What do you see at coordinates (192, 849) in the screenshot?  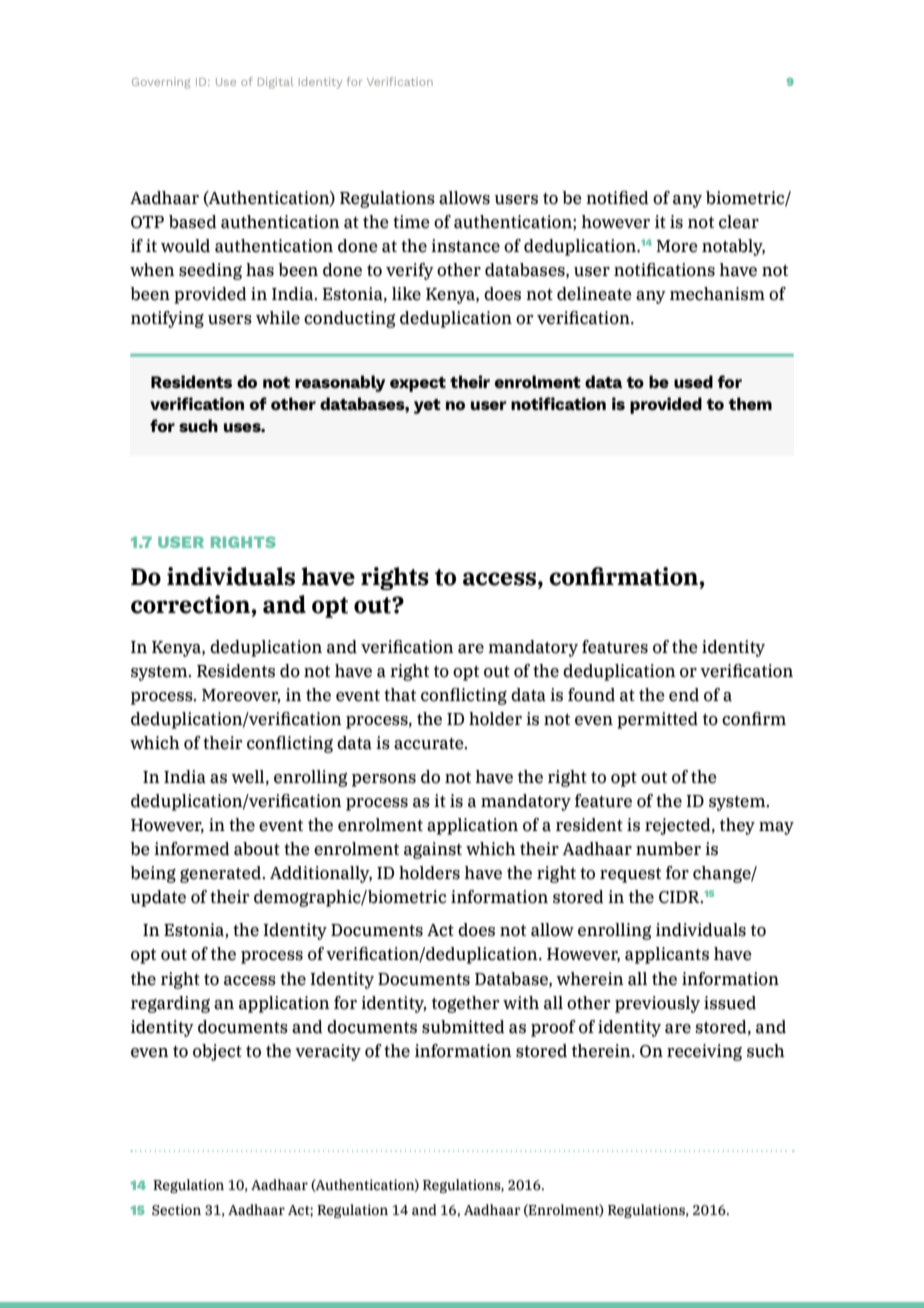 I see `informed` at bounding box center [192, 849].
